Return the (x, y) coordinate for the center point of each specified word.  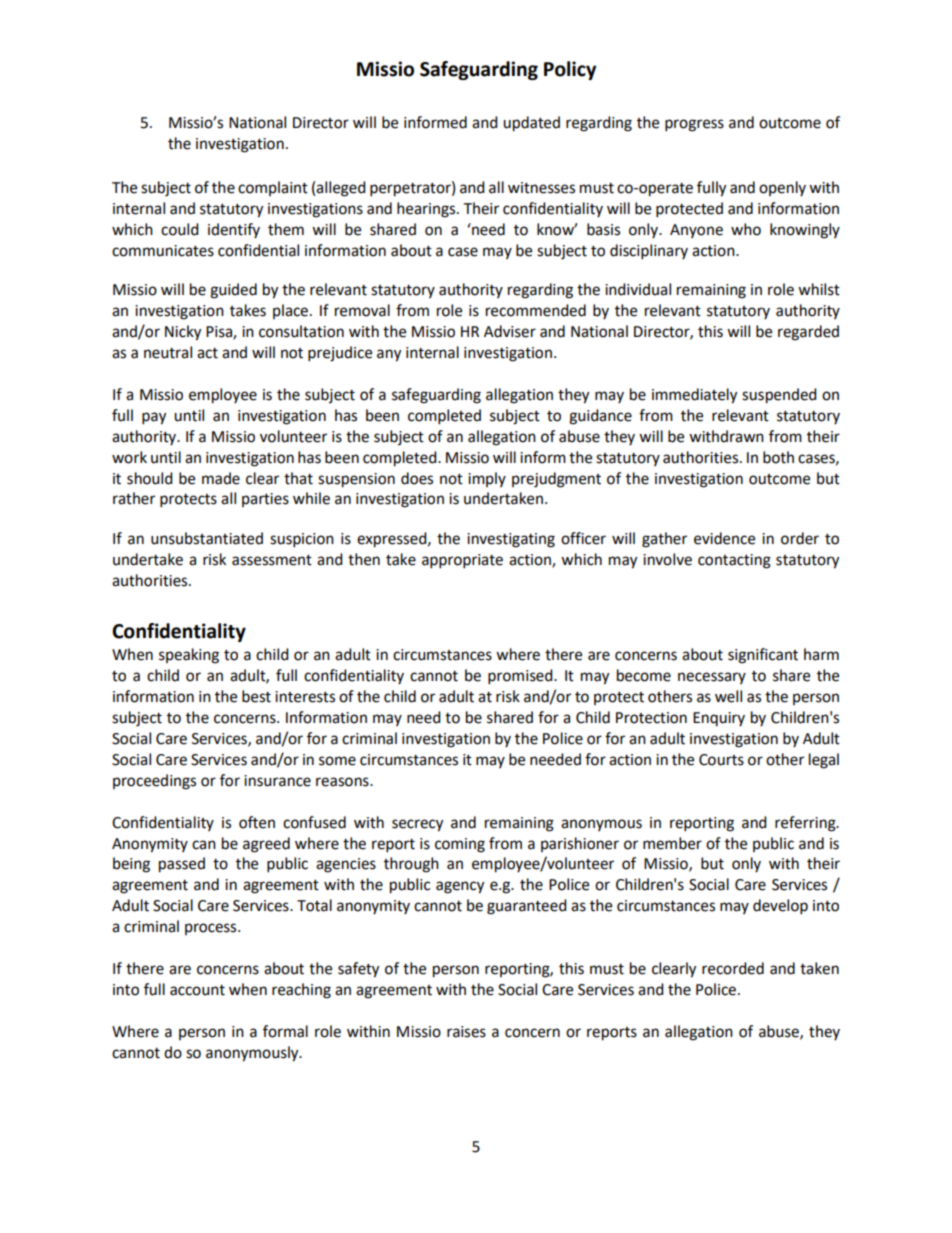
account (197, 990)
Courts (721, 760)
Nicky (183, 333)
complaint (273, 188)
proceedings (154, 782)
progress (694, 125)
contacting (734, 561)
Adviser (510, 331)
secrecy (417, 825)
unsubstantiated (207, 538)
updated (531, 124)
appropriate (462, 561)
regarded (808, 333)
